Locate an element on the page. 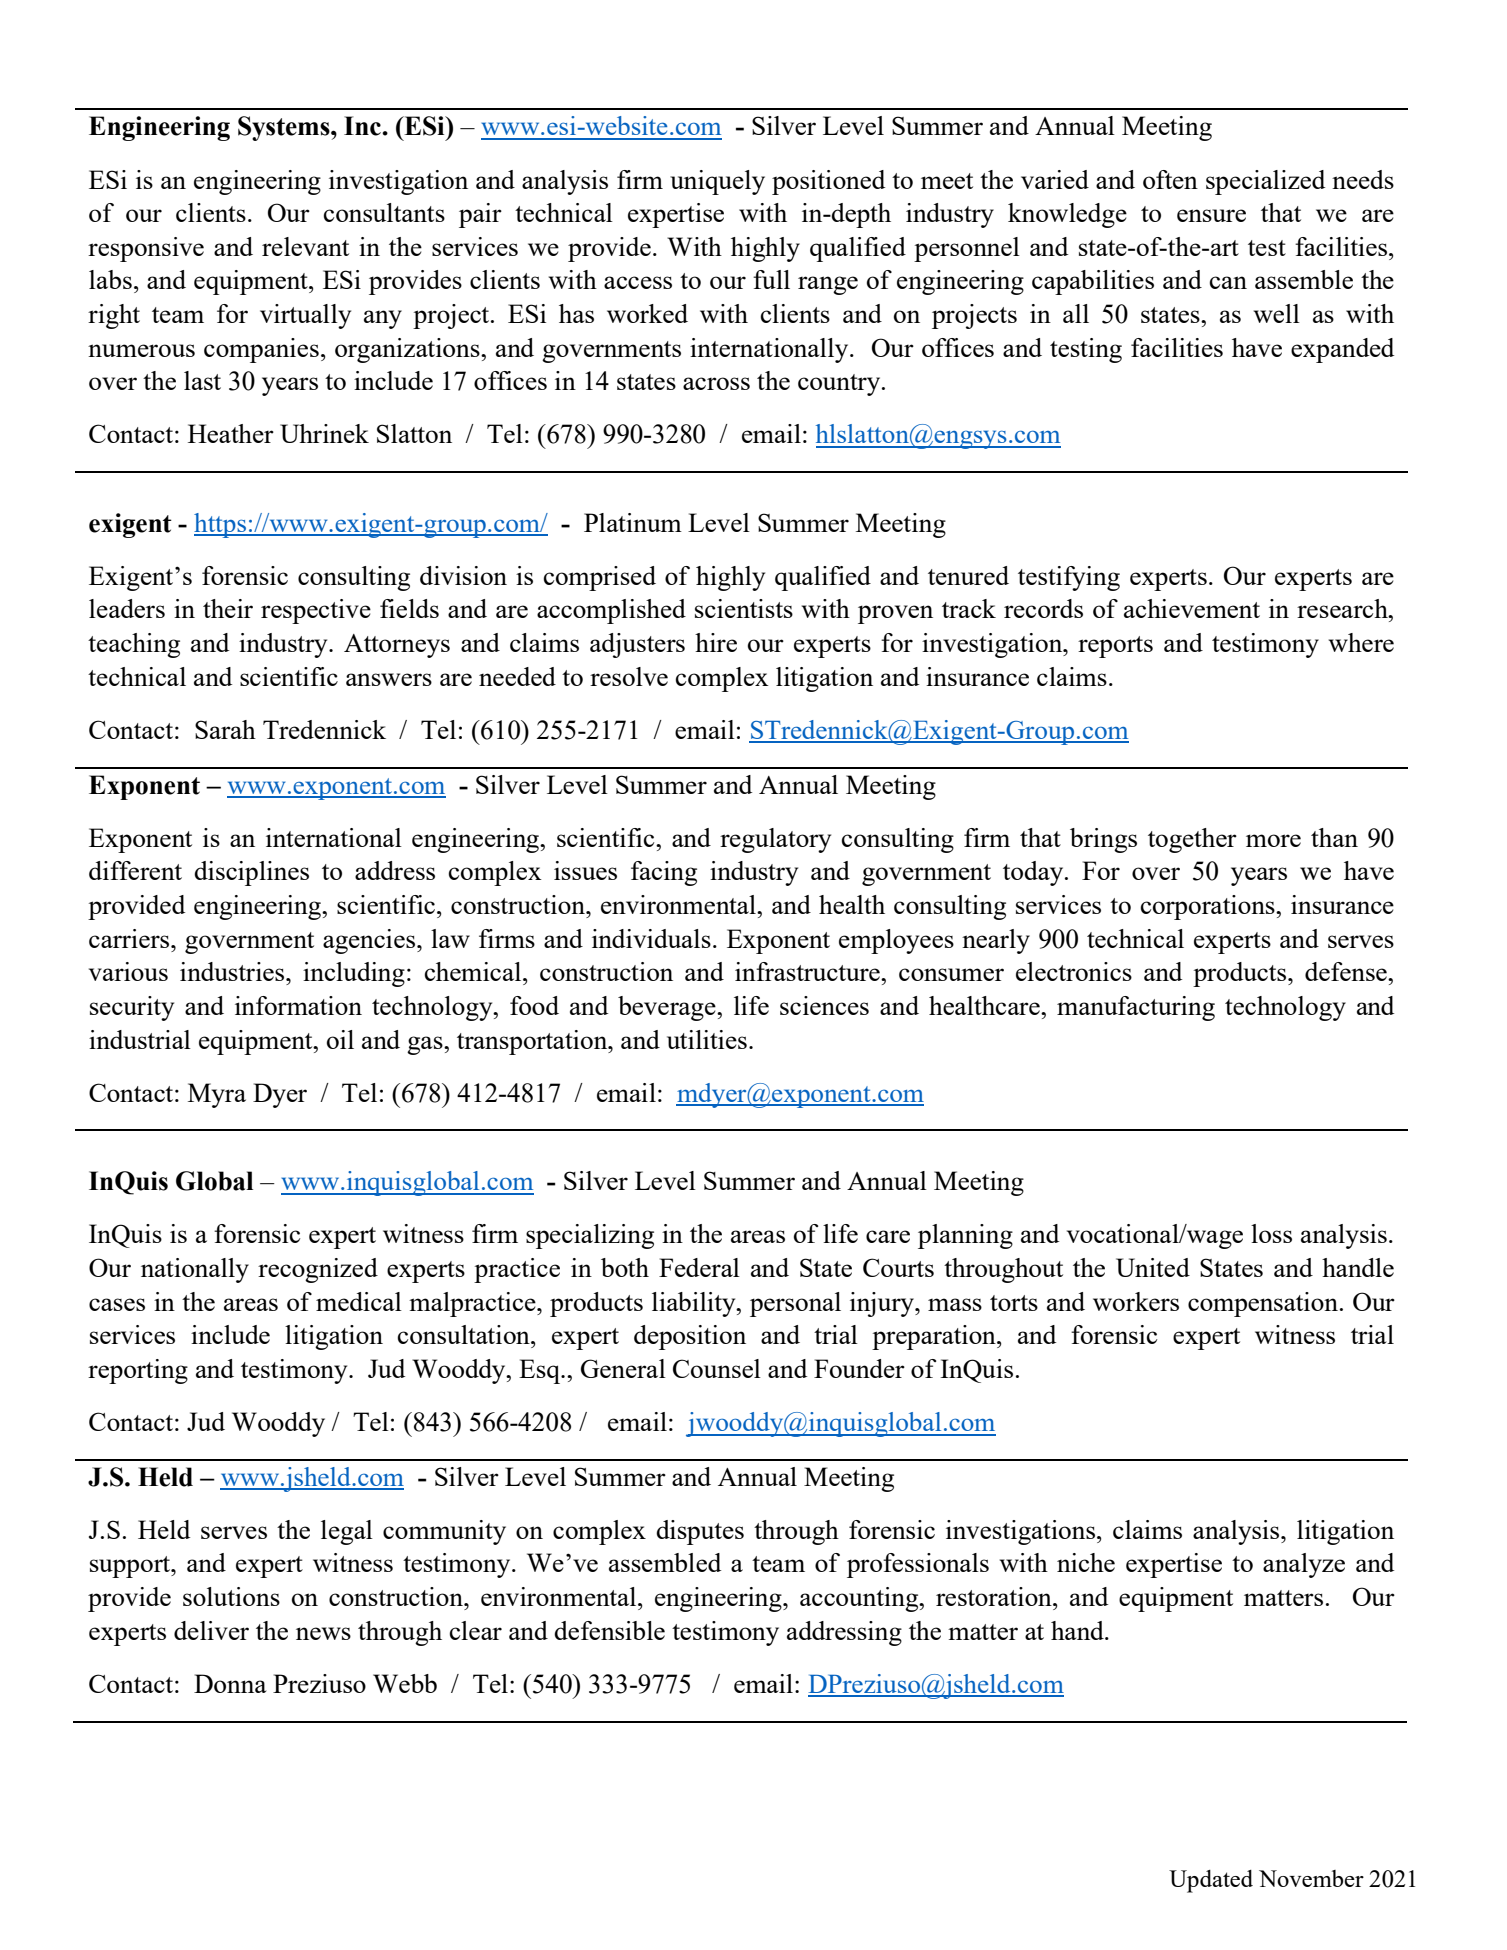  achievement is located at coordinates (1192, 608).
